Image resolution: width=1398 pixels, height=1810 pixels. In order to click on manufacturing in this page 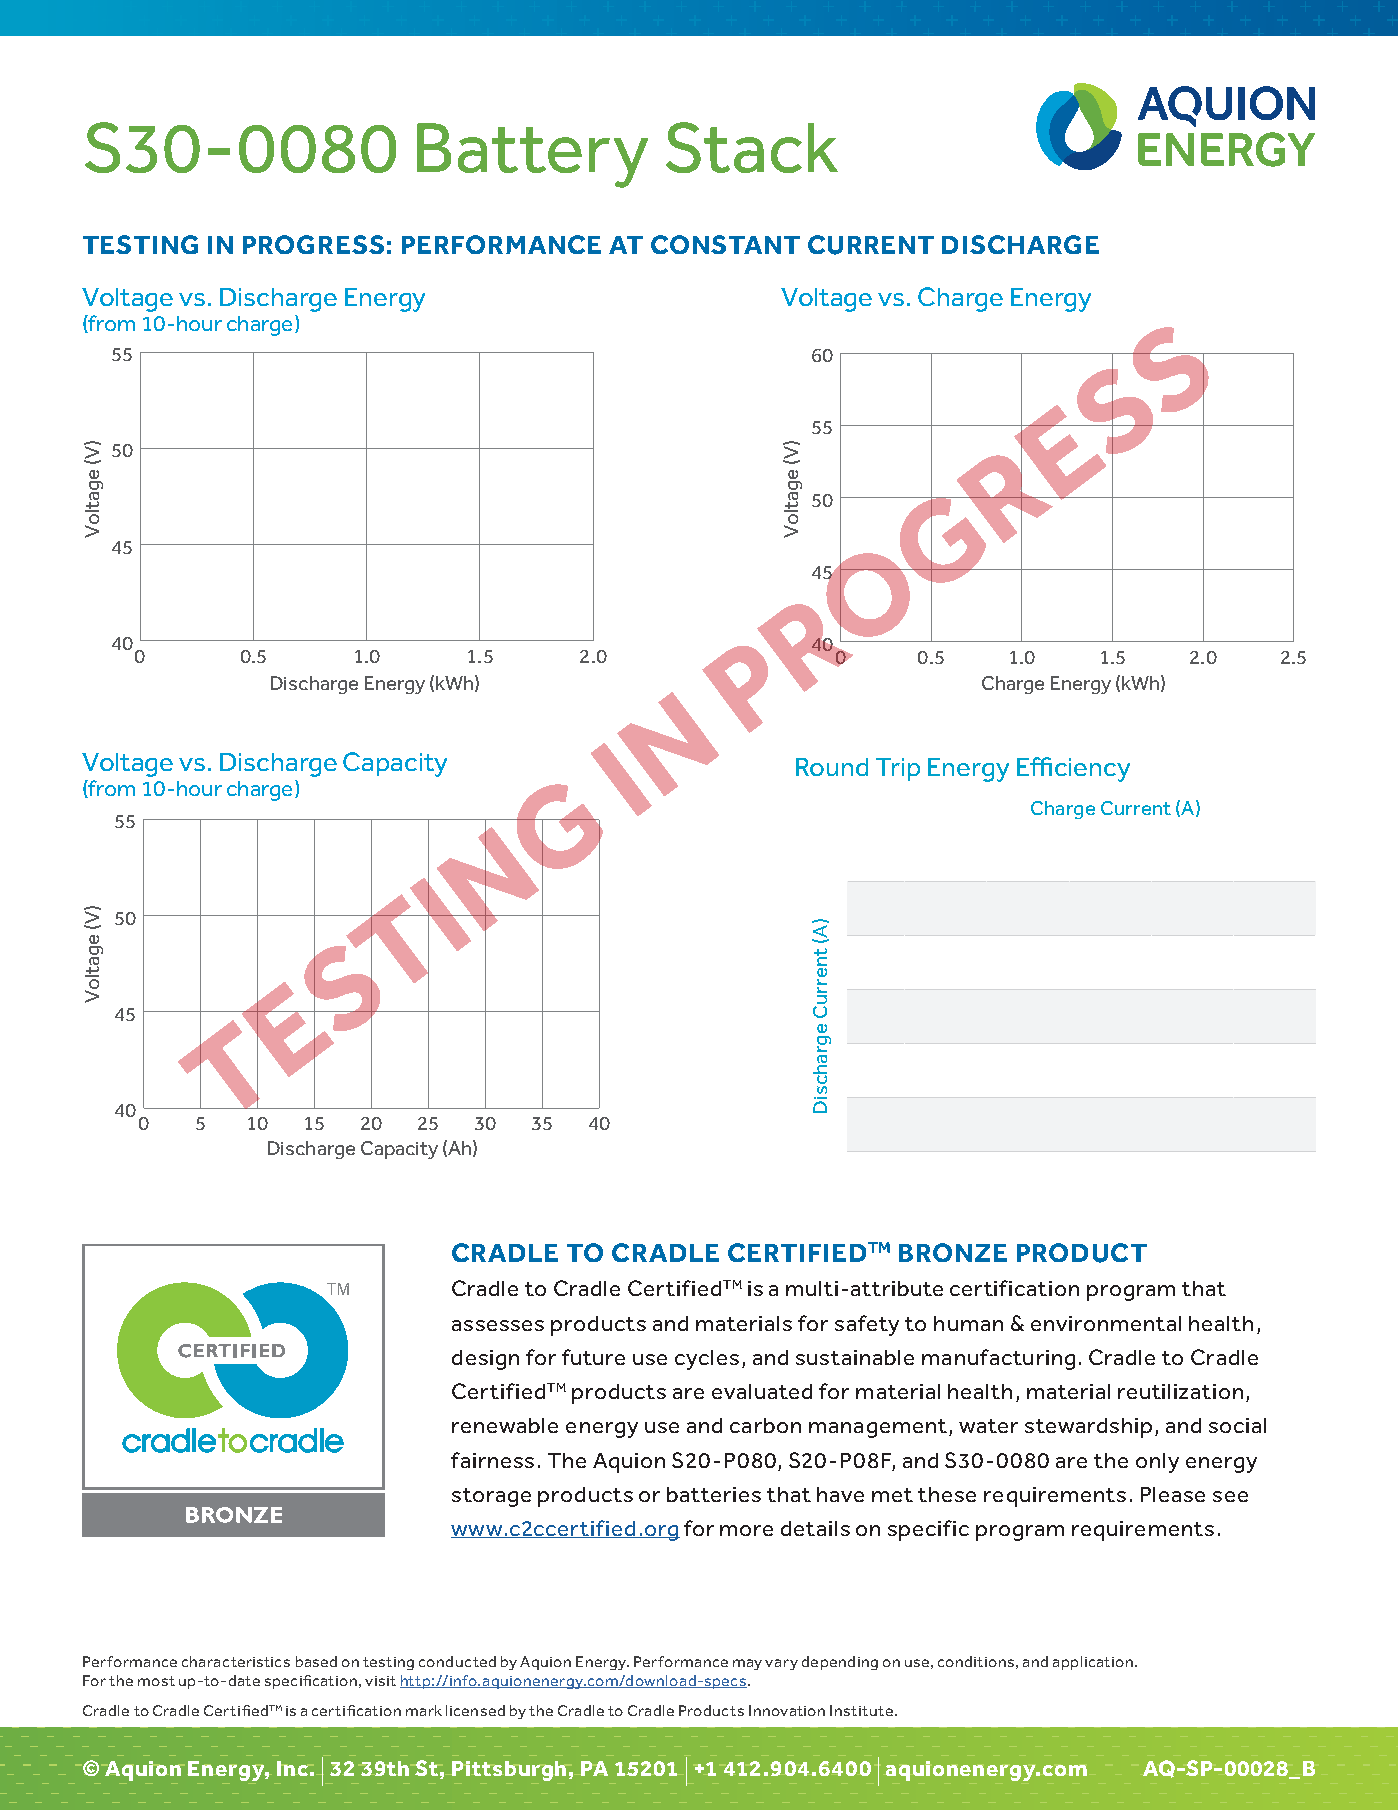, I will do `click(998, 1359)`.
